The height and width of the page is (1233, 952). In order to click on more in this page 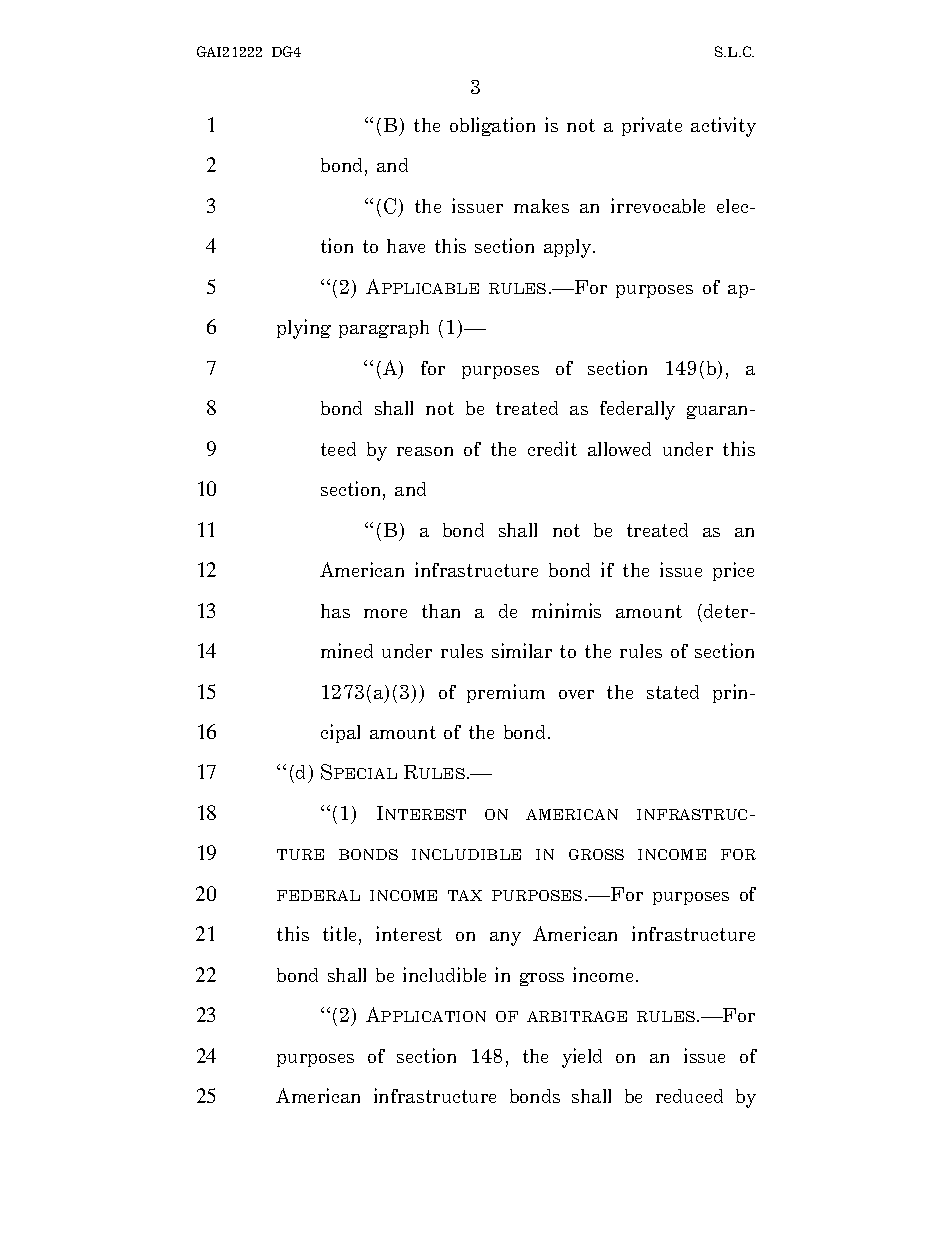, I will do `click(385, 613)`.
